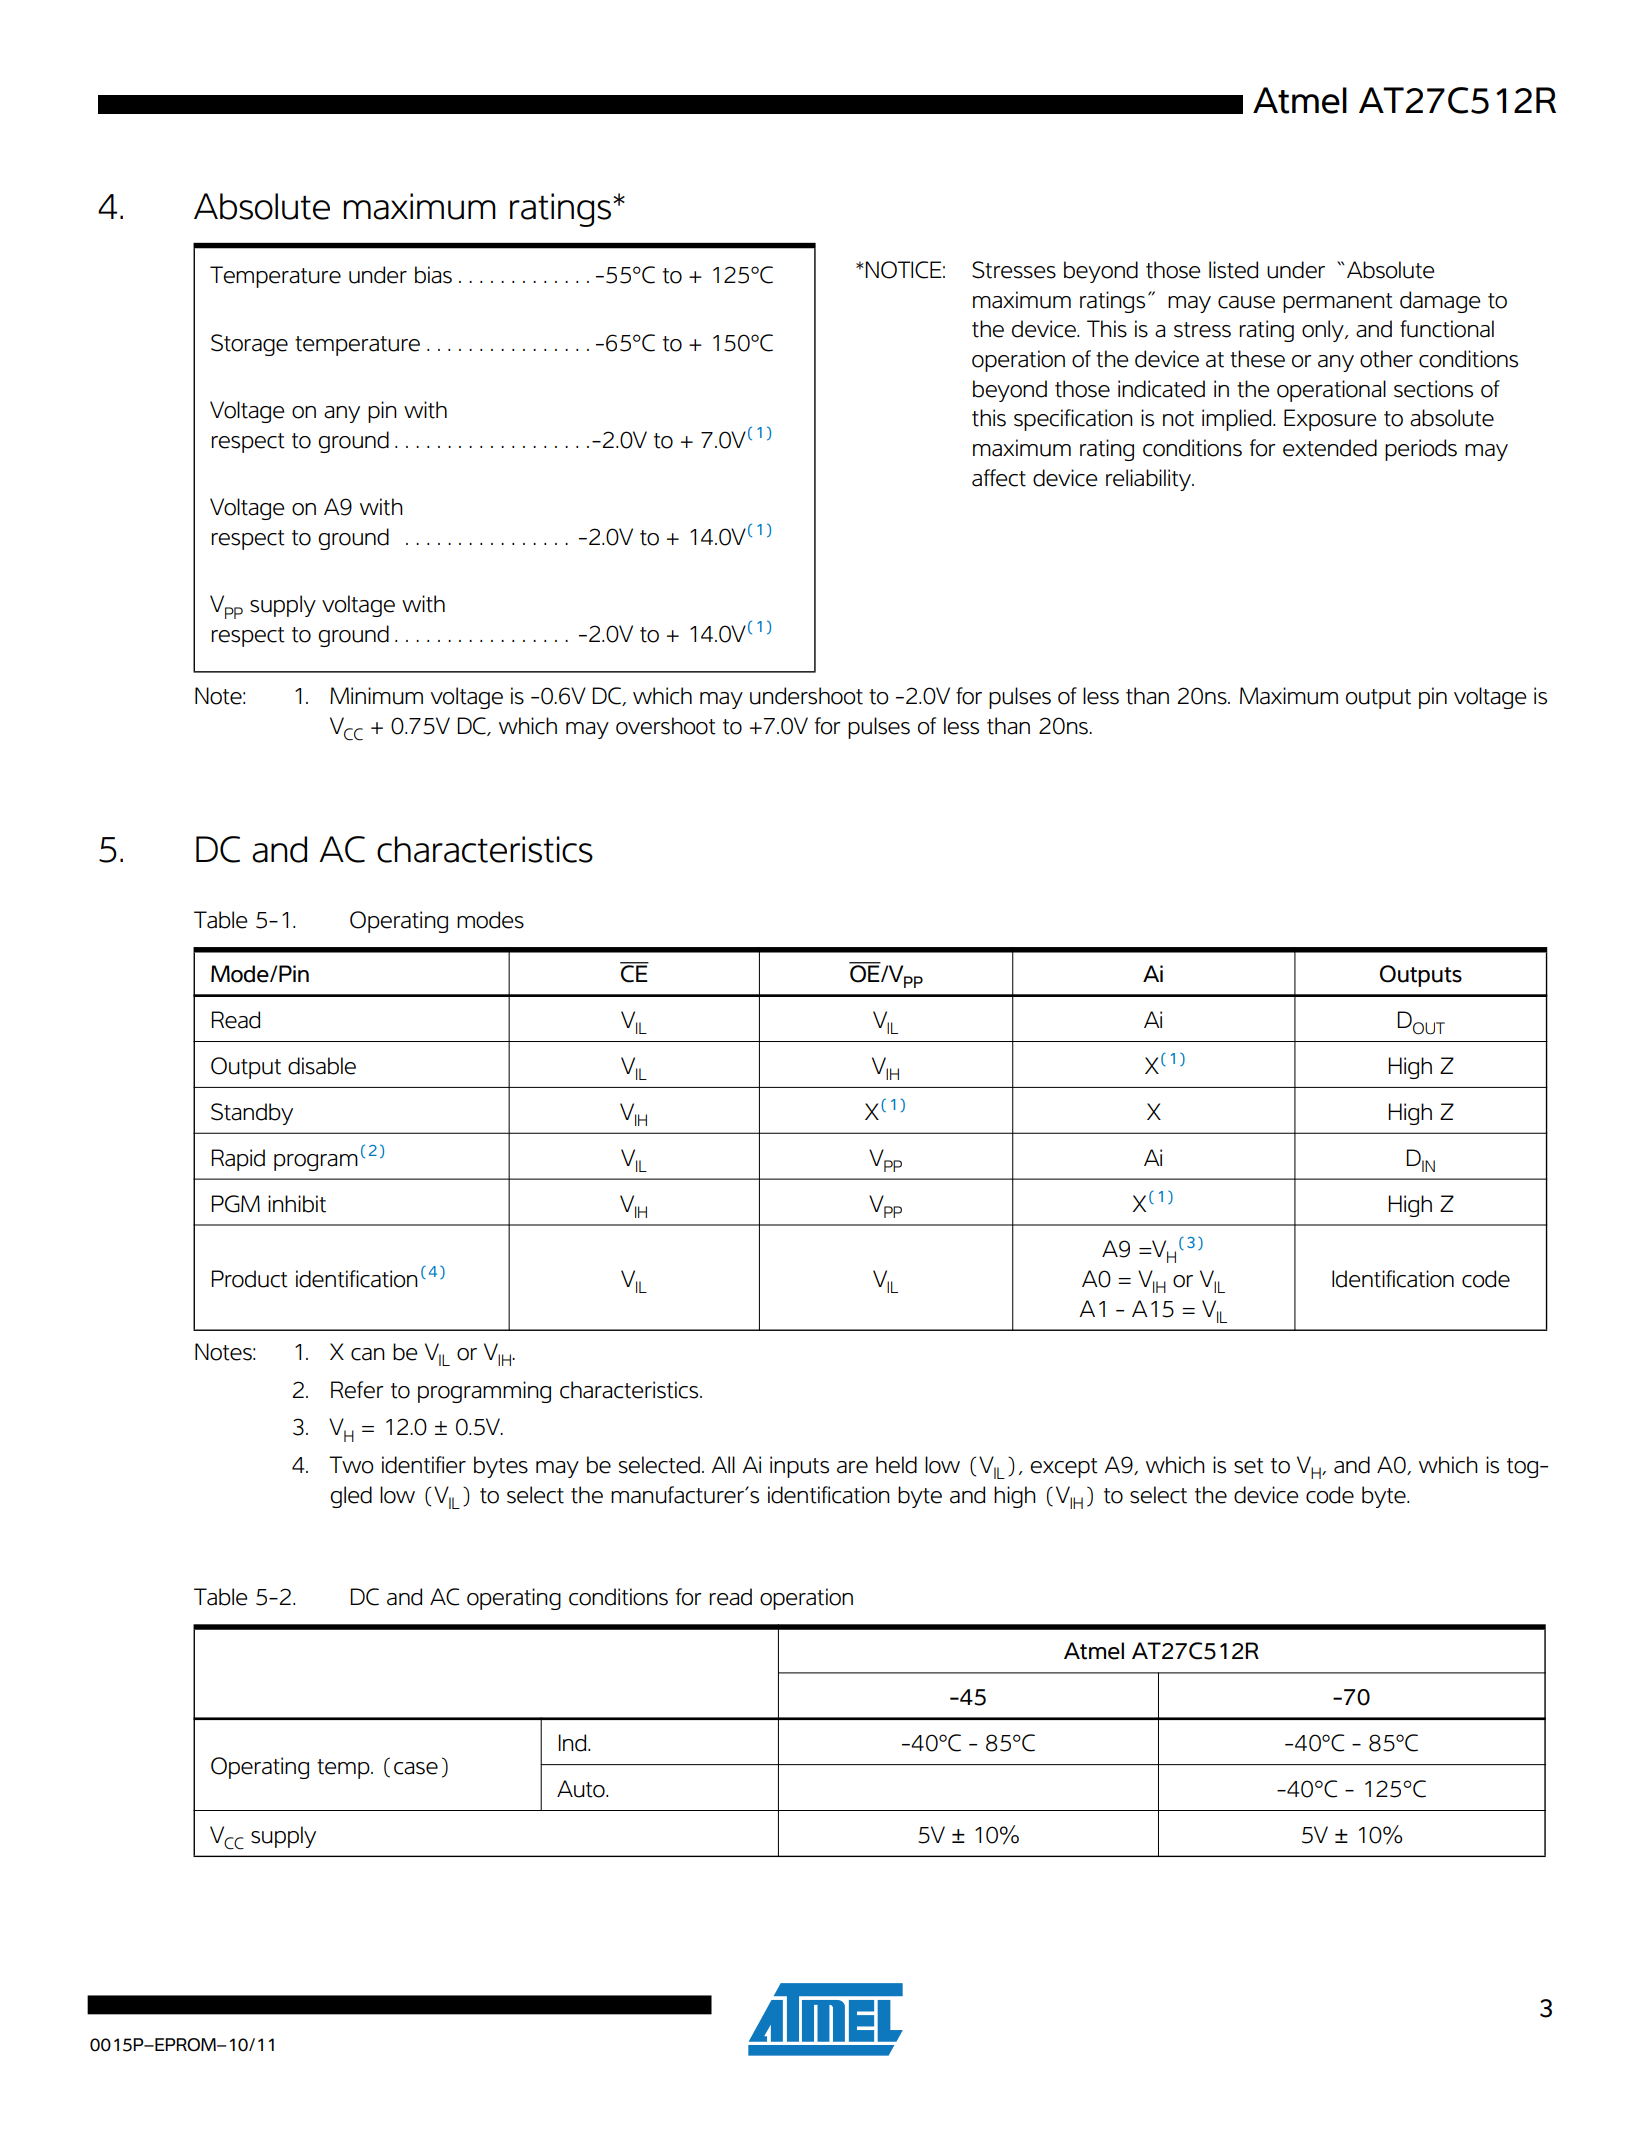 This document has height=2137, width=1651. What do you see at coordinates (433, 275) in the document?
I see `bias` at bounding box center [433, 275].
